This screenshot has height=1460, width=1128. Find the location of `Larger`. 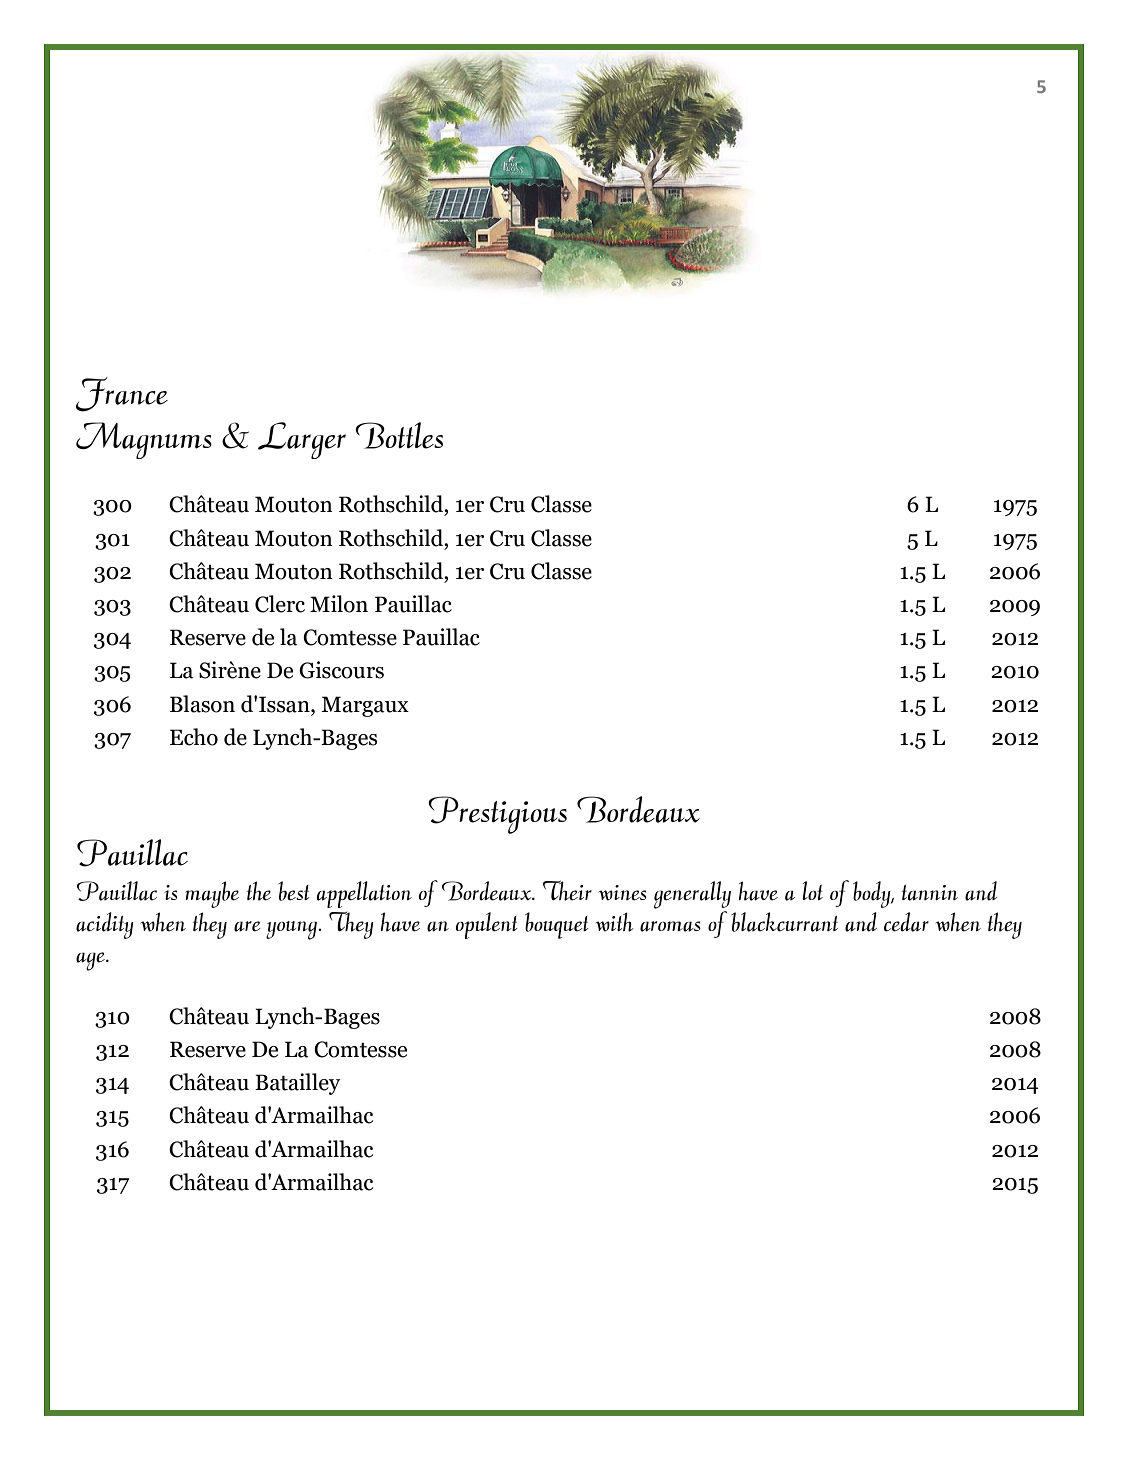

Larger is located at coordinates (302, 440).
